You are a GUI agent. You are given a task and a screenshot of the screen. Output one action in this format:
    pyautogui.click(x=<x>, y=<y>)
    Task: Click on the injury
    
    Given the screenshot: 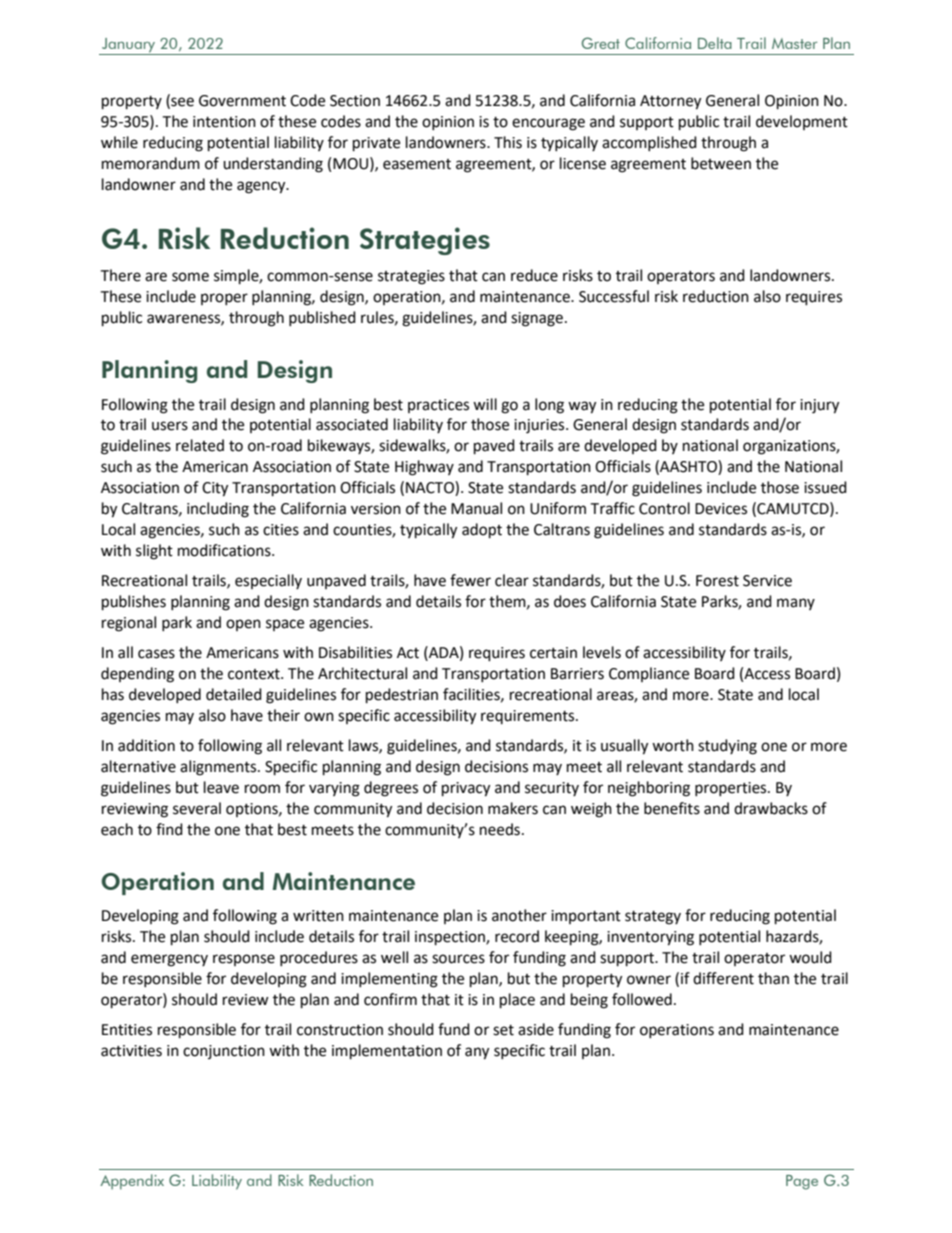 What is the action you would take?
    pyautogui.click(x=819, y=406)
